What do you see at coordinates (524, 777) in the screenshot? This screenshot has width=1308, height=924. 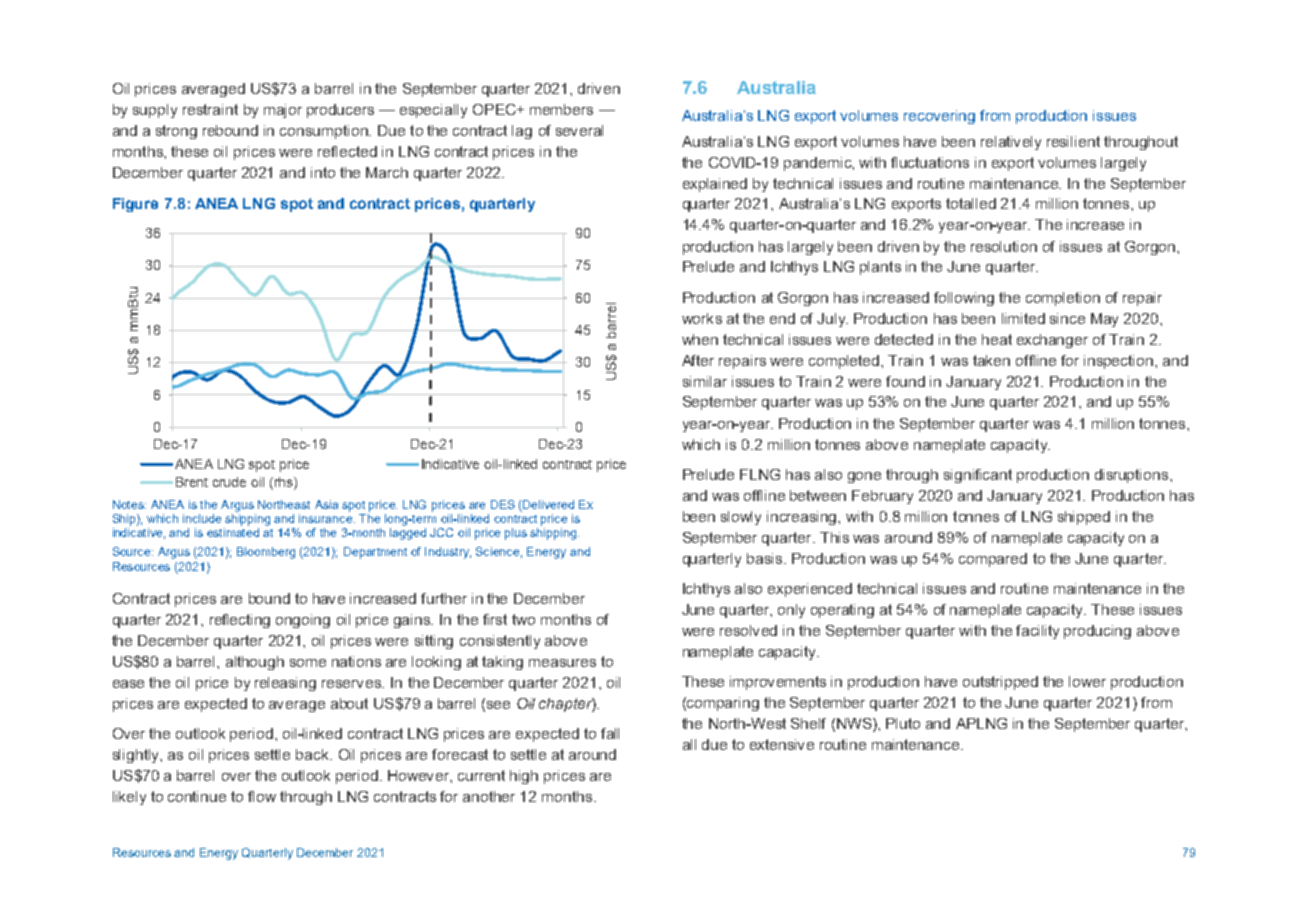 I see `high` at bounding box center [524, 777].
